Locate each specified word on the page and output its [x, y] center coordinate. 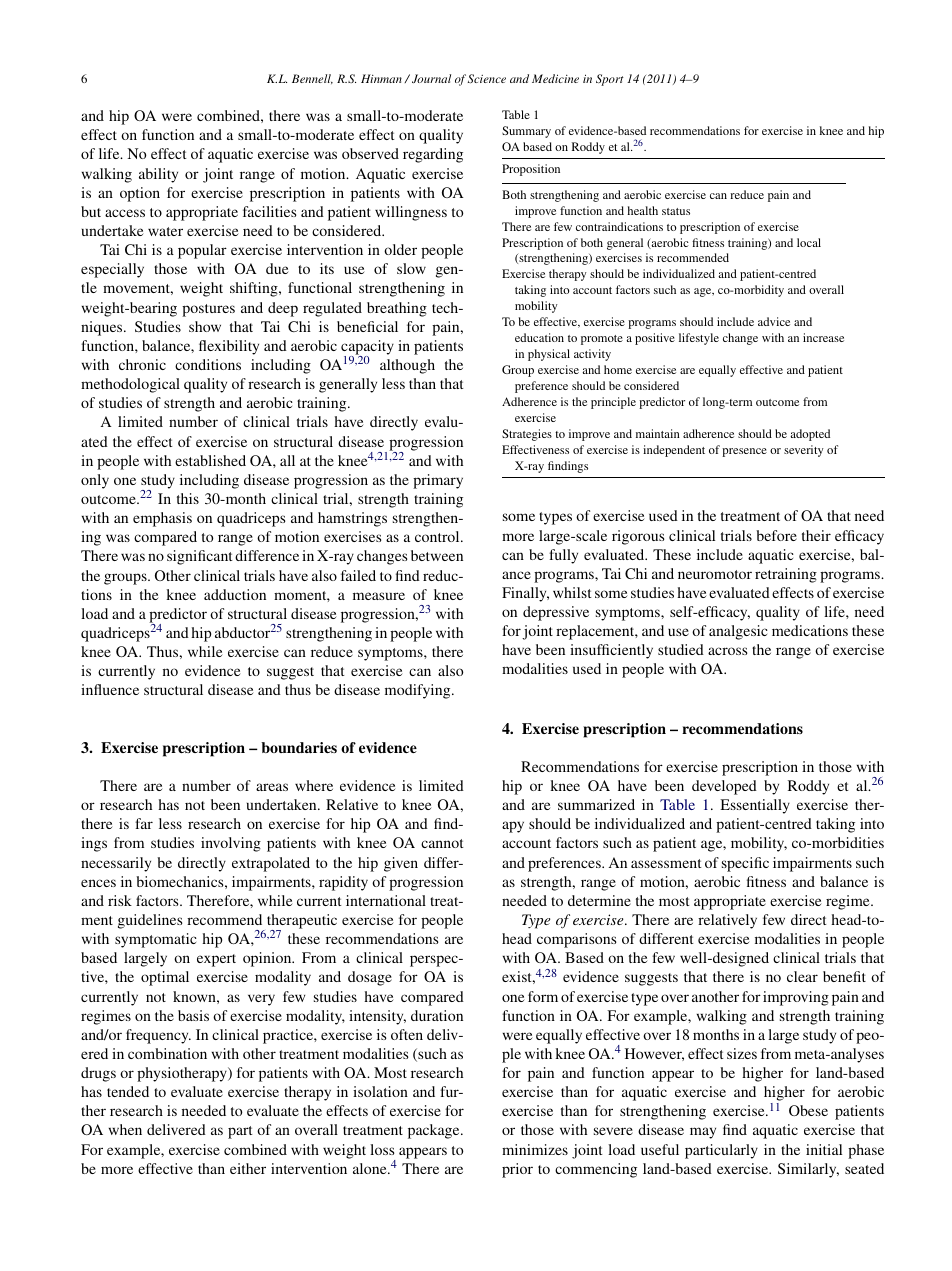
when [125, 1129]
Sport [610, 80]
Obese [808, 1110]
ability [158, 175]
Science [487, 78]
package [435, 1131]
